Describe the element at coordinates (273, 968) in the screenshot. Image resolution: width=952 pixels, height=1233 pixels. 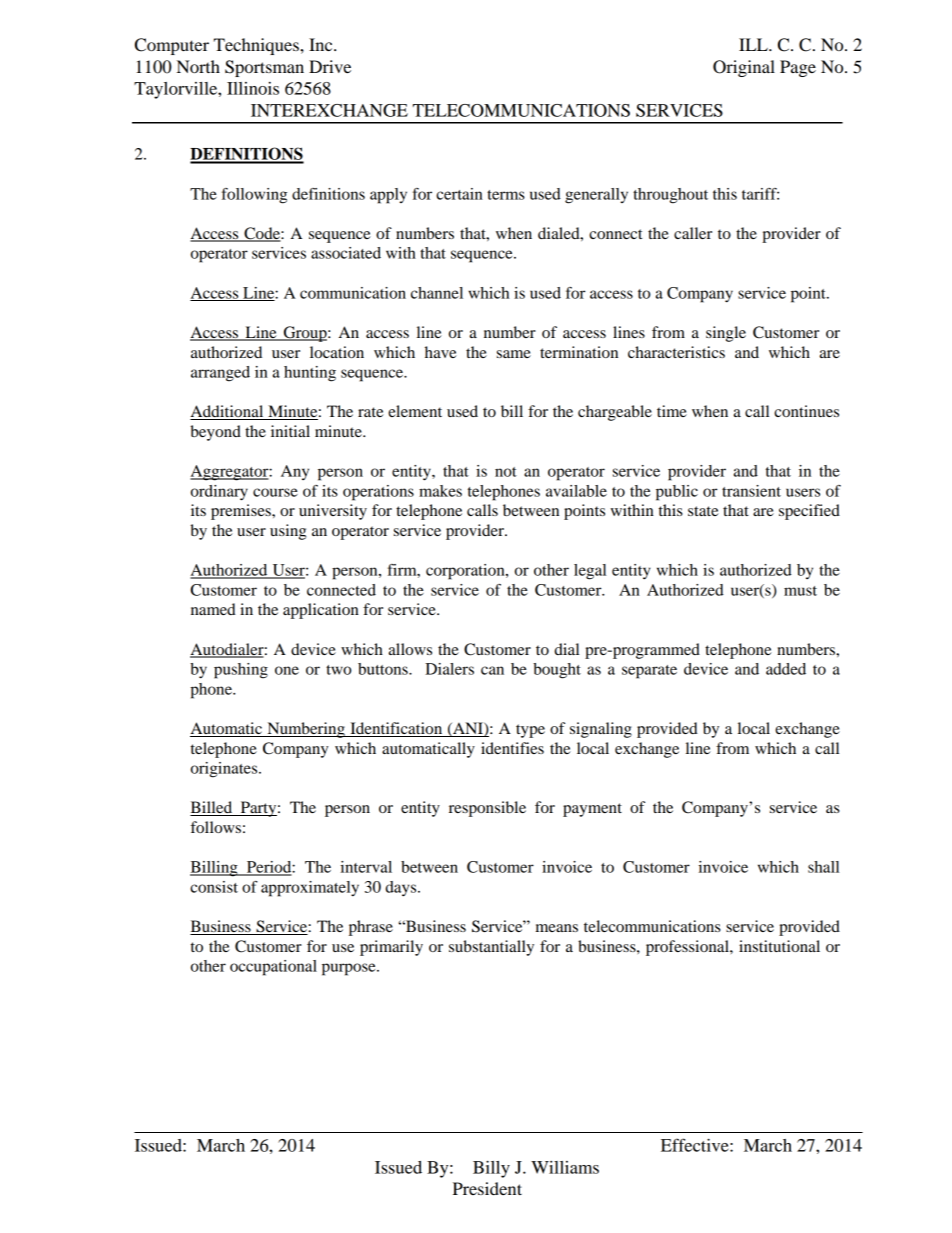
I see `occupational` at that location.
